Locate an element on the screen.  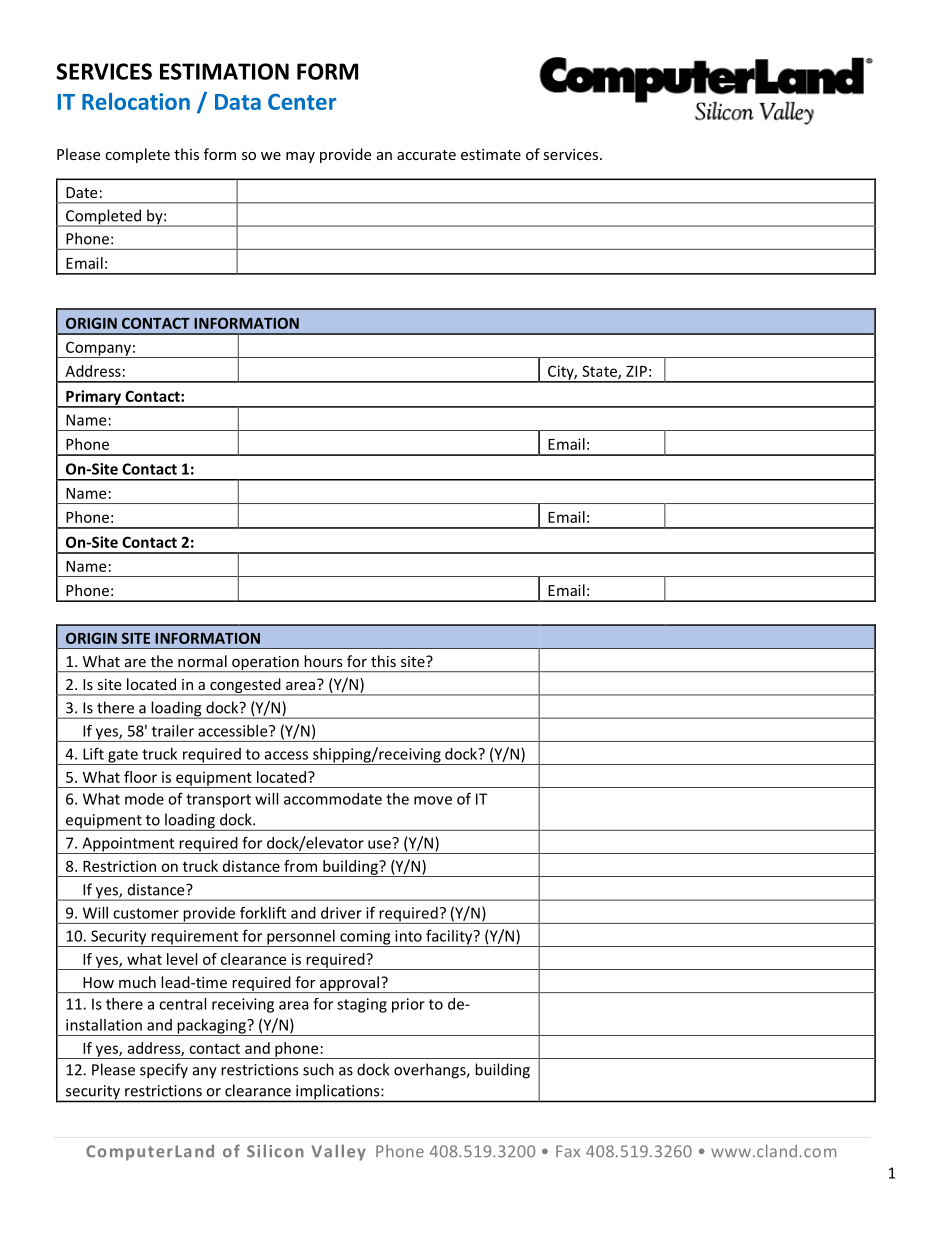
Fax is located at coordinates (568, 1151).
